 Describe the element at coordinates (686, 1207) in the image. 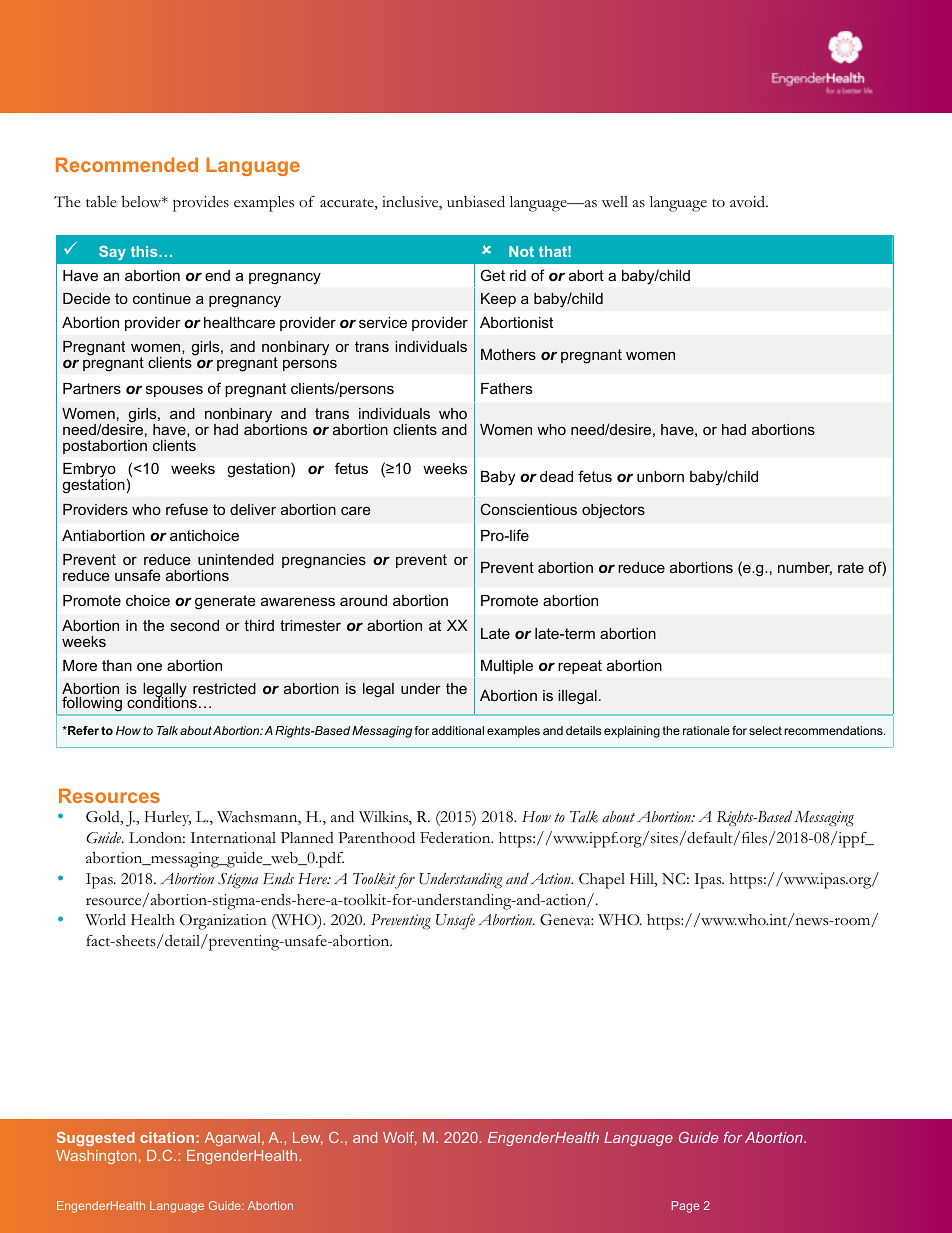

I see `Page` at that location.
